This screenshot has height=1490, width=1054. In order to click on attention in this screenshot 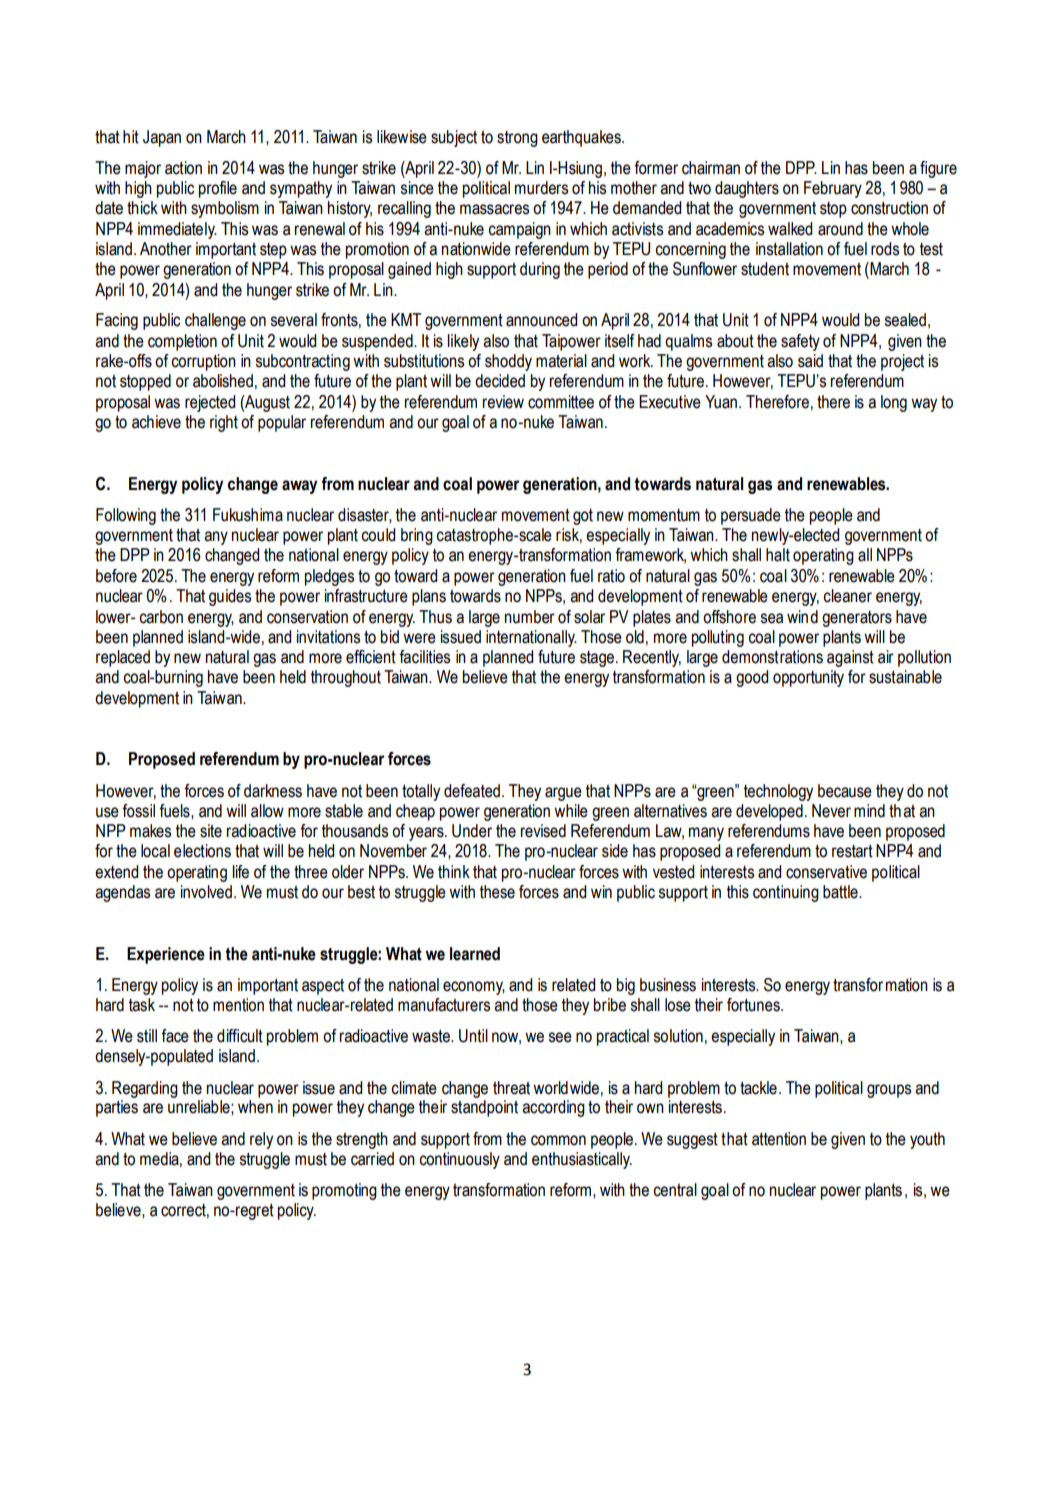, I will do `click(779, 1139)`.
